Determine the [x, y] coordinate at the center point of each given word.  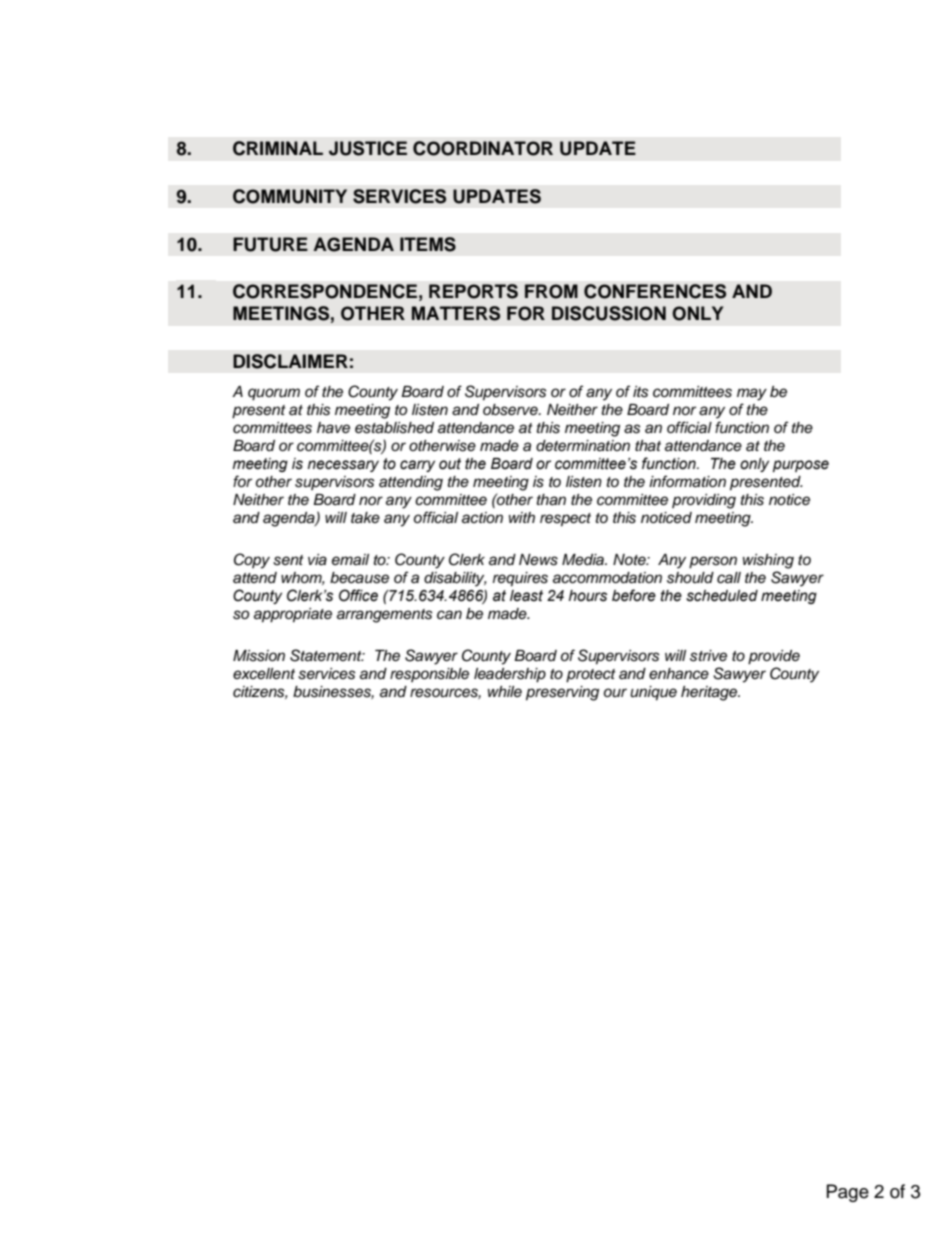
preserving [562, 693]
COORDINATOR [483, 148]
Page [848, 1193]
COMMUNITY [290, 196]
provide [774, 657]
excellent [264, 673]
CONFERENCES [655, 291]
